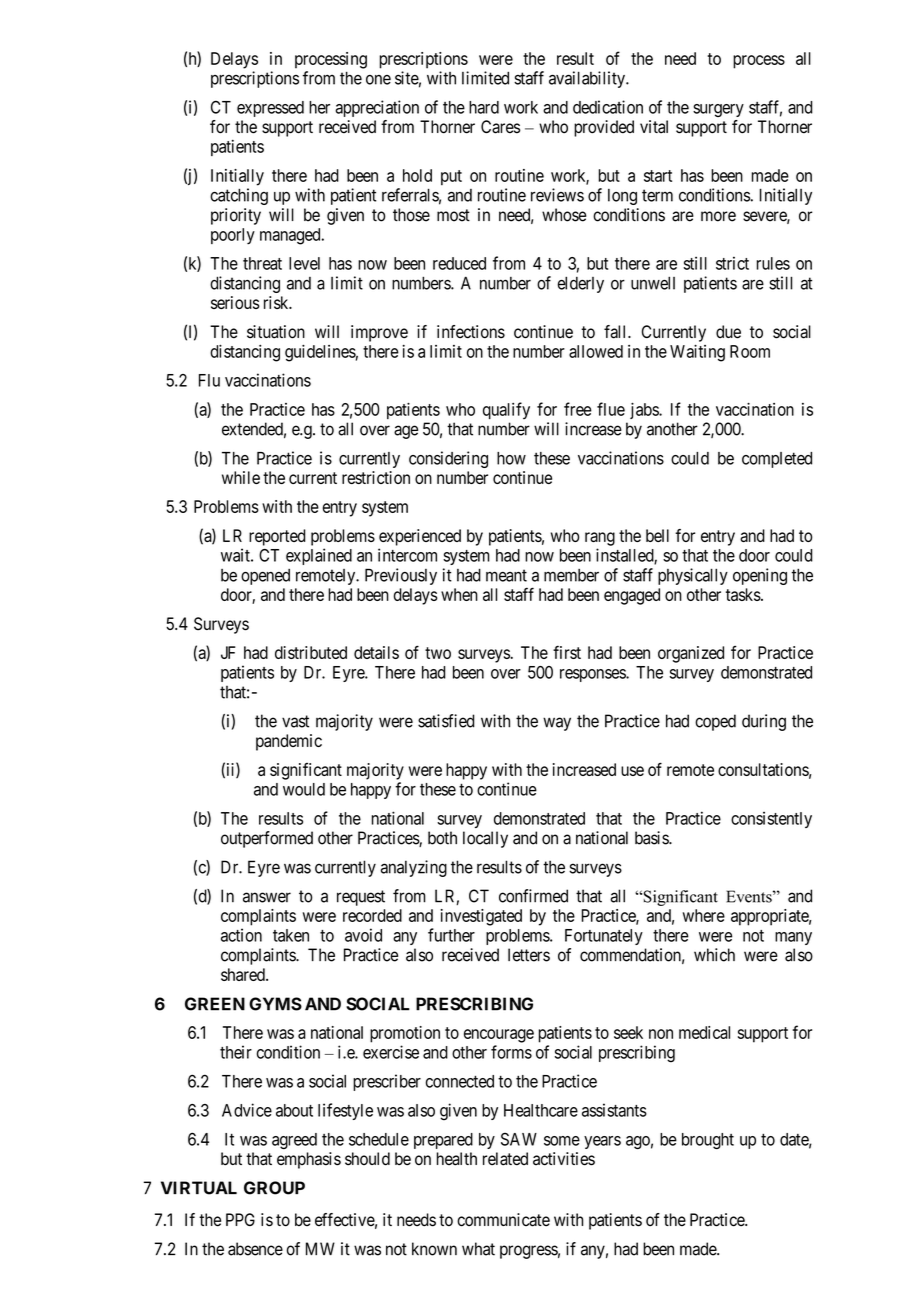 The image size is (924, 1307). I want to click on GROUP, so click(274, 1188).
